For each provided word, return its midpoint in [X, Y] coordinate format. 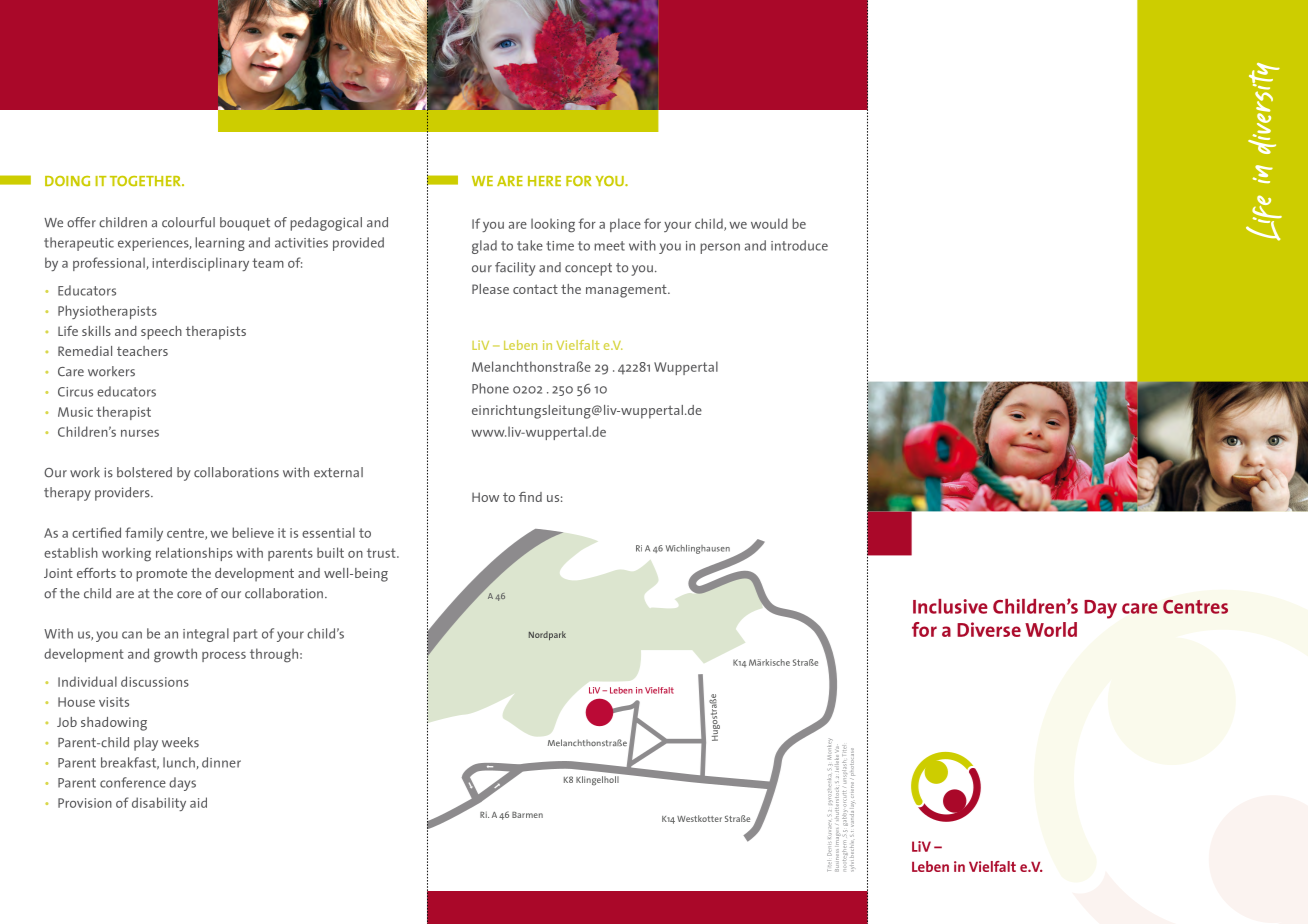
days [182, 784]
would [769, 223]
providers [123, 494]
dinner [221, 762]
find [530, 497]
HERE [544, 181]
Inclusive [950, 606]
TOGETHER [146, 181]
